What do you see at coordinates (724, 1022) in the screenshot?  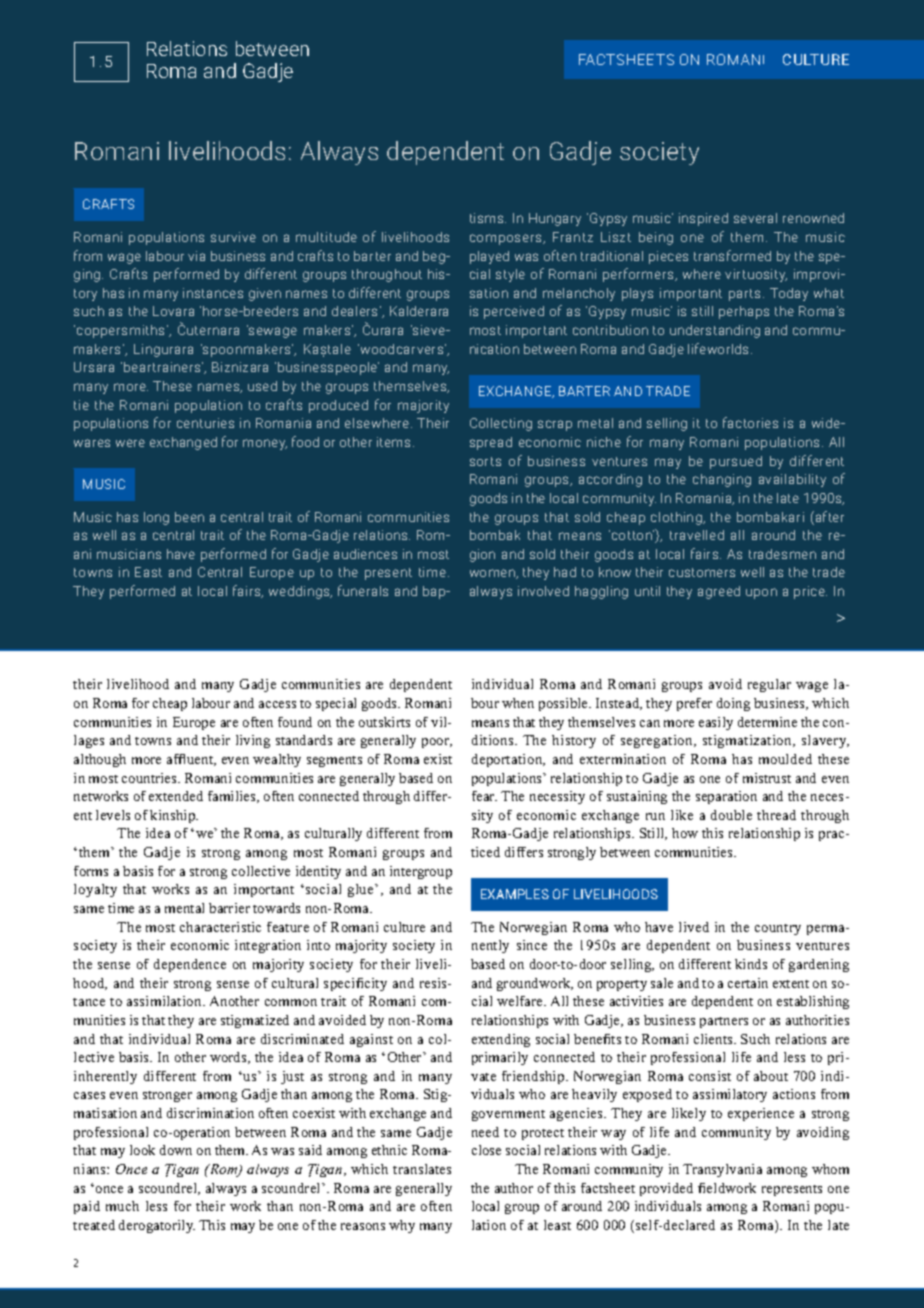 I see `partners` at bounding box center [724, 1022].
